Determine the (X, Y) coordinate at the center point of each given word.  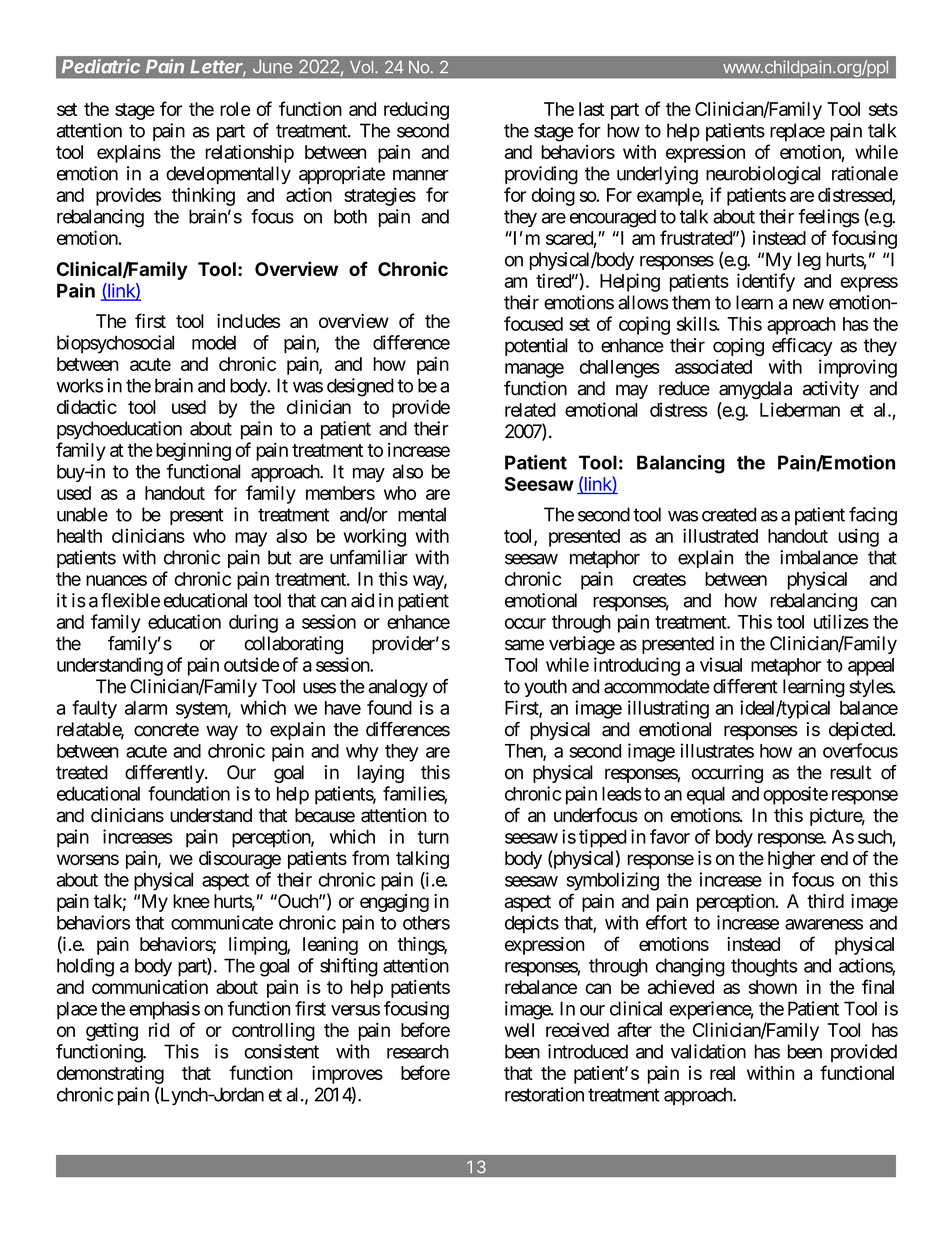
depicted (861, 731)
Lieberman (800, 409)
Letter (218, 68)
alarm (146, 708)
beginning (193, 451)
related (530, 410)
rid (159, 1030)
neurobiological (763, 175)
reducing (416, 111)
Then (524, 752)
